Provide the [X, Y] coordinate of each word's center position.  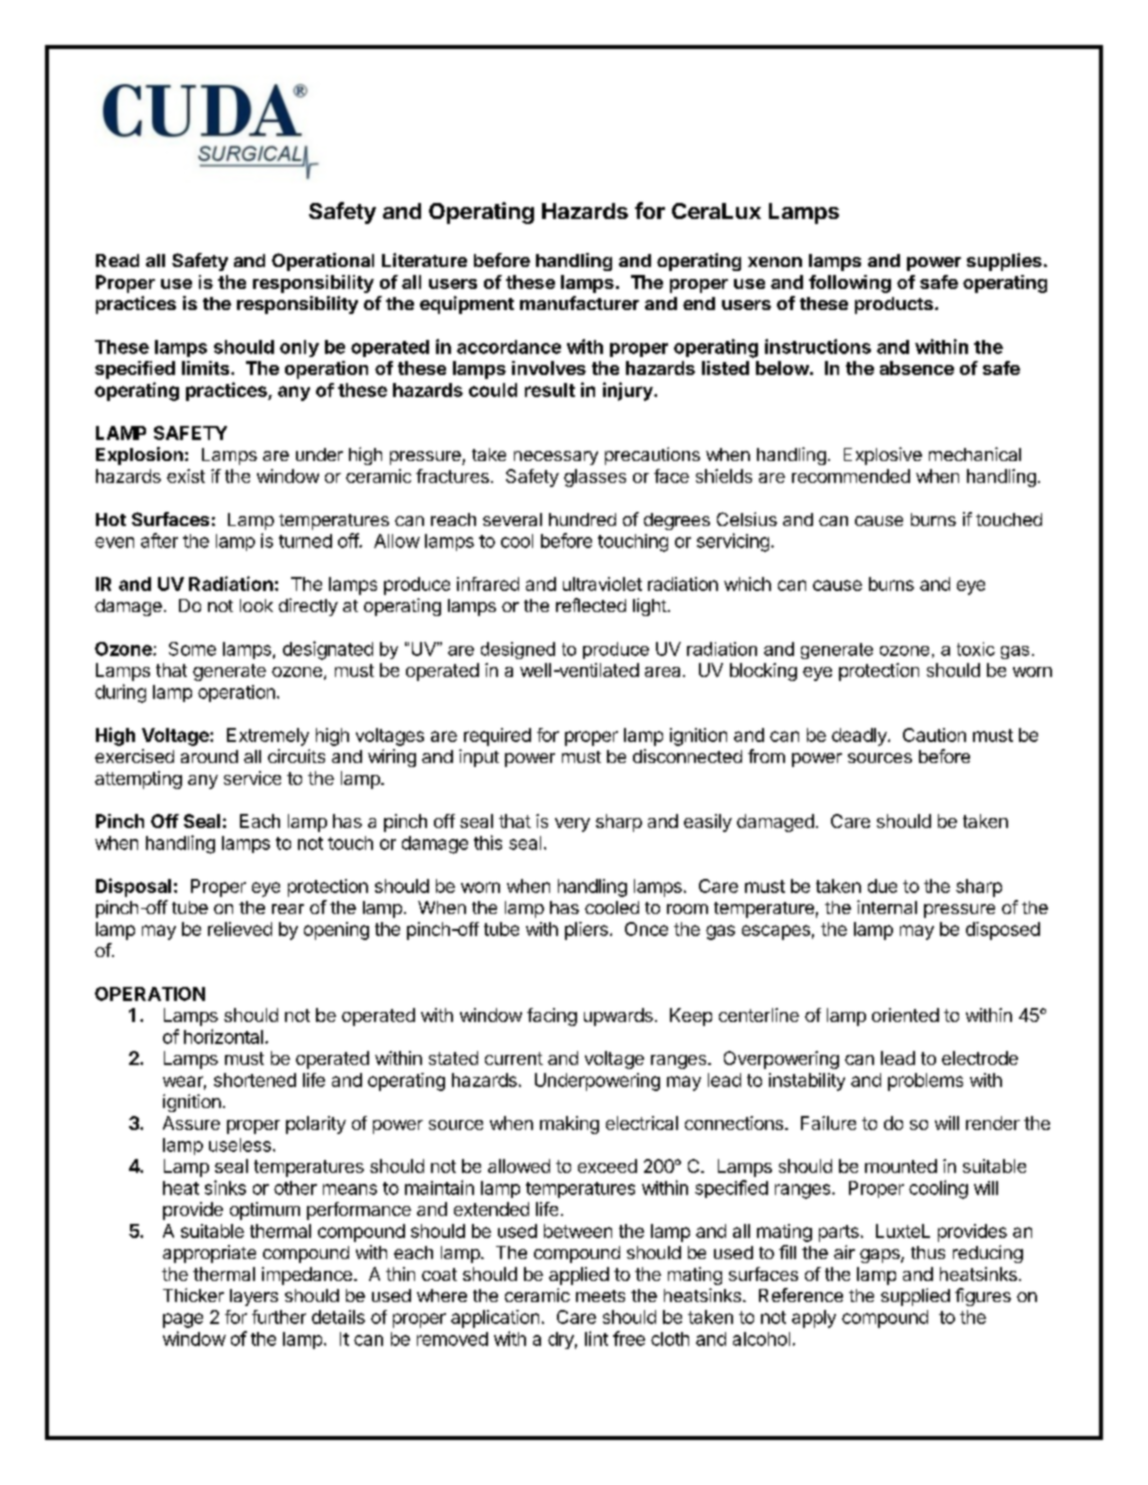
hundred [582, 519]
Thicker [193, 1295]
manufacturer [579, 303]
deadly [860, 737]
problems [925, 1082]
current [514, 1058]
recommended [851, 476]
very [572, 825]
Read [117, 260]
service [252, 778]
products [894, 305]
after [159, 540]
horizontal [223, 1036]
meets [600, 1296]
